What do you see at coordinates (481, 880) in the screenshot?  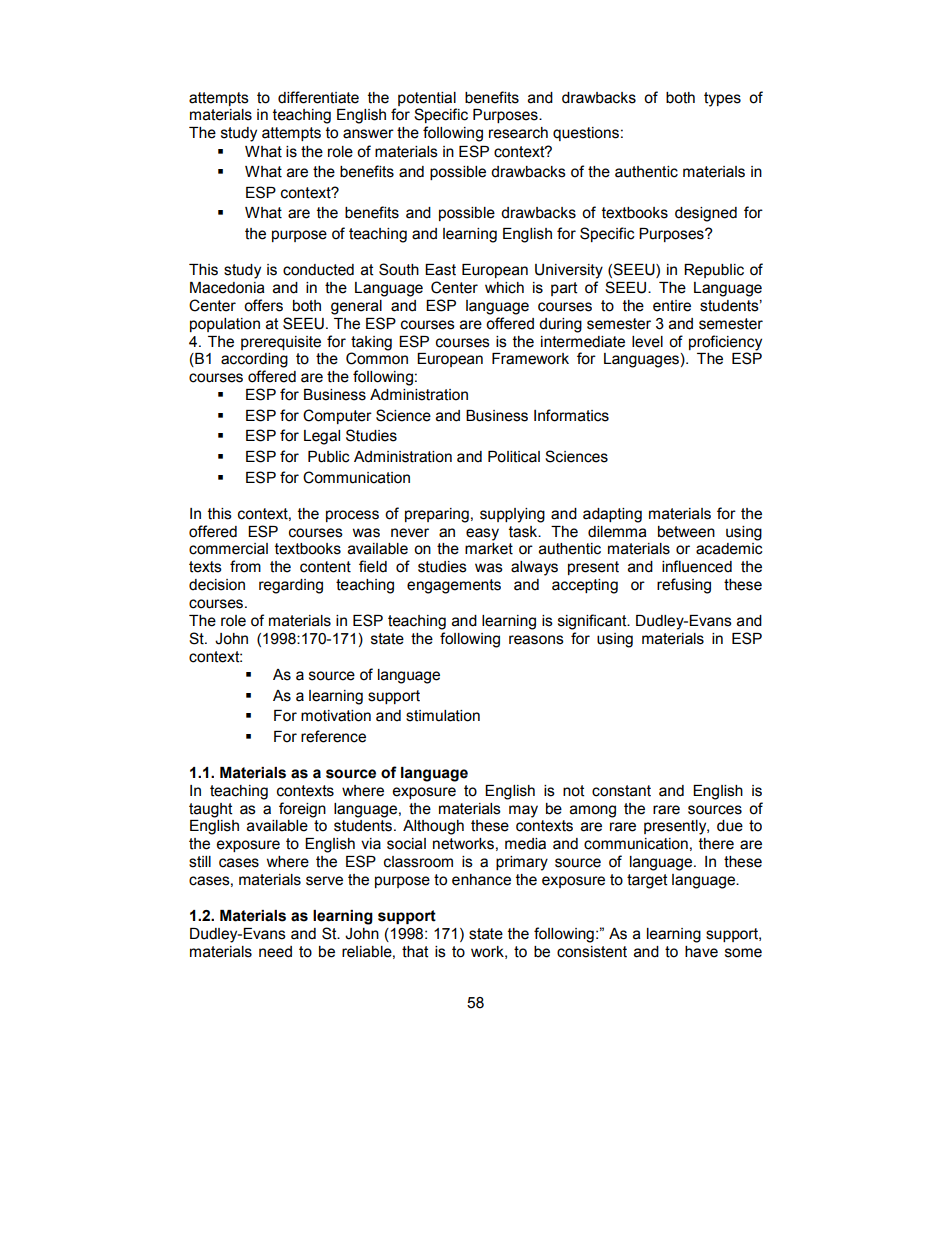 I see `enhance` at bounding box center [481, 880].
